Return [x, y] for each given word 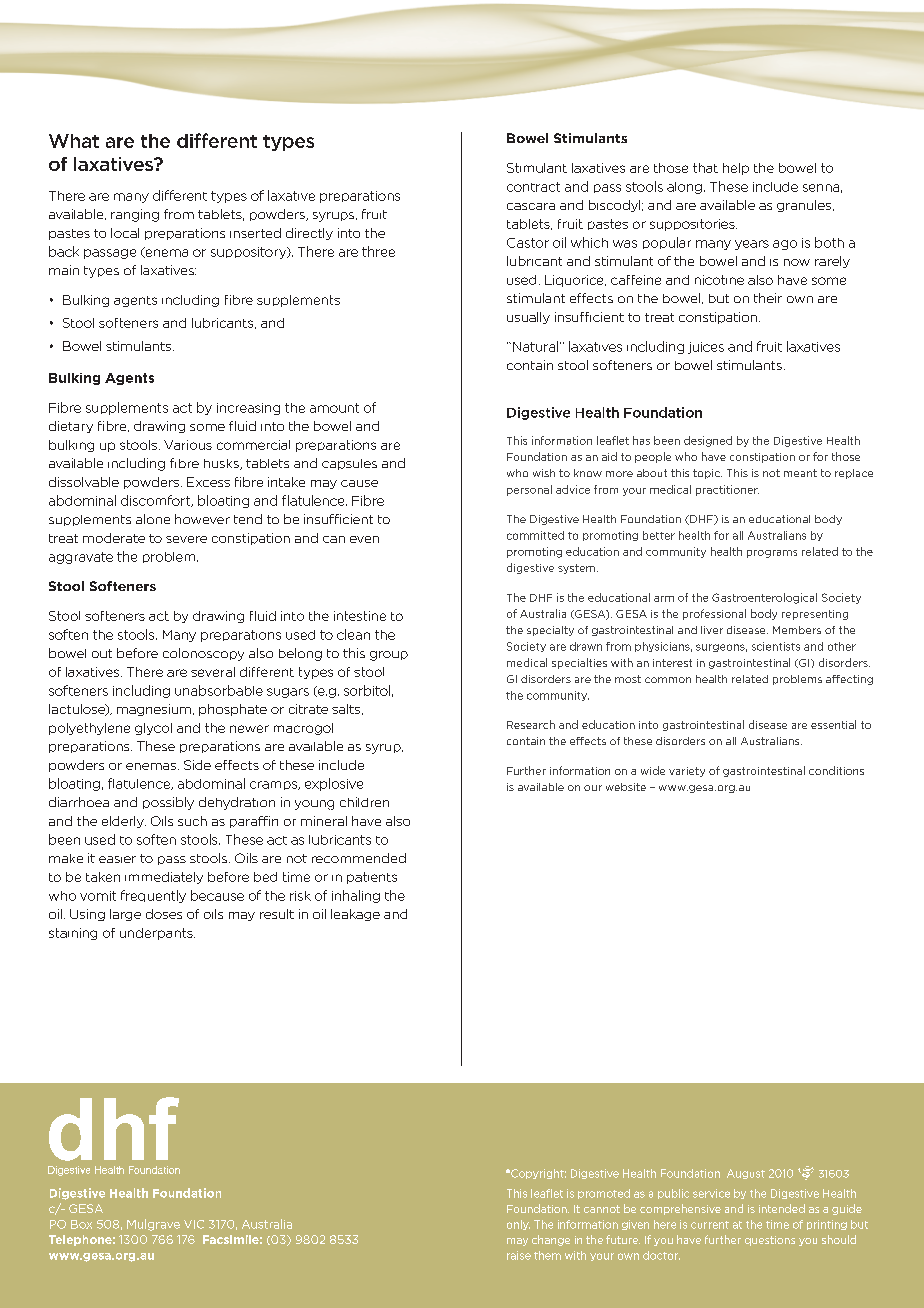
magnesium [154, 710]
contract [533, 187]
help [736, 169]
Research [531, 724]
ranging [135, 215]
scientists [776, 646]
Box [81, 1224]
